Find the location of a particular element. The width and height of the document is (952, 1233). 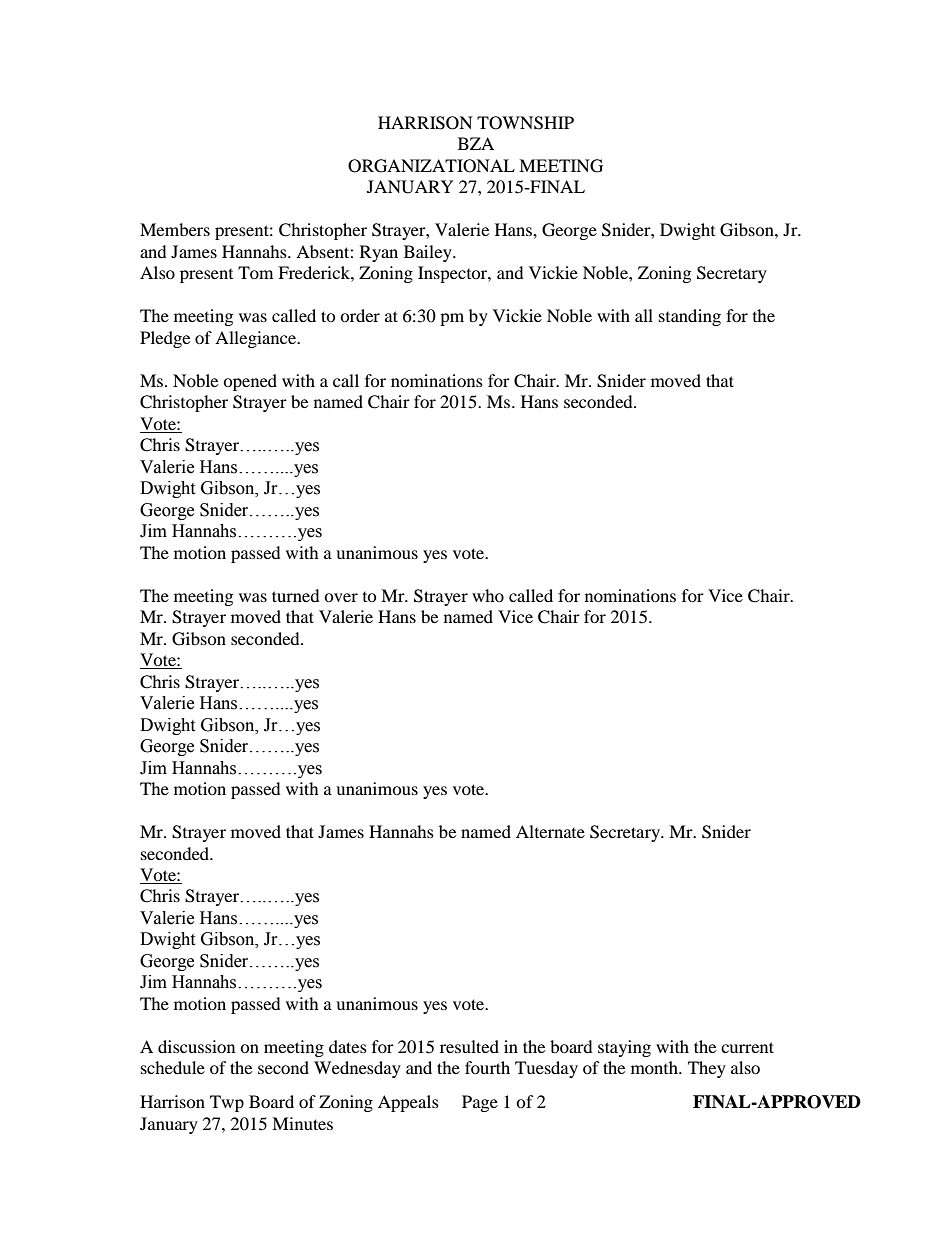

Alternate is located at coordinates (550, 831).
